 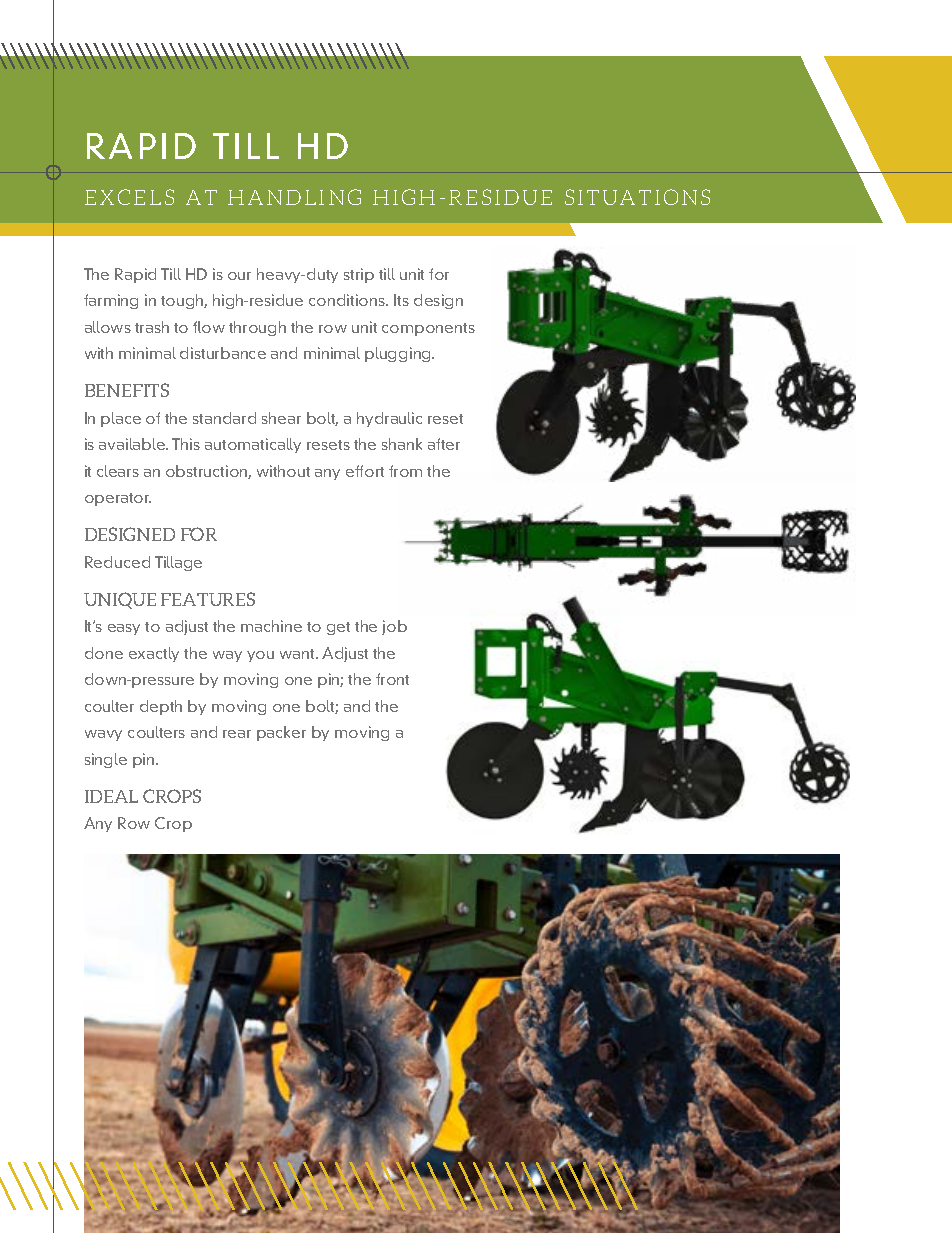 I want to click on packer, so click(x=281, y=733).
